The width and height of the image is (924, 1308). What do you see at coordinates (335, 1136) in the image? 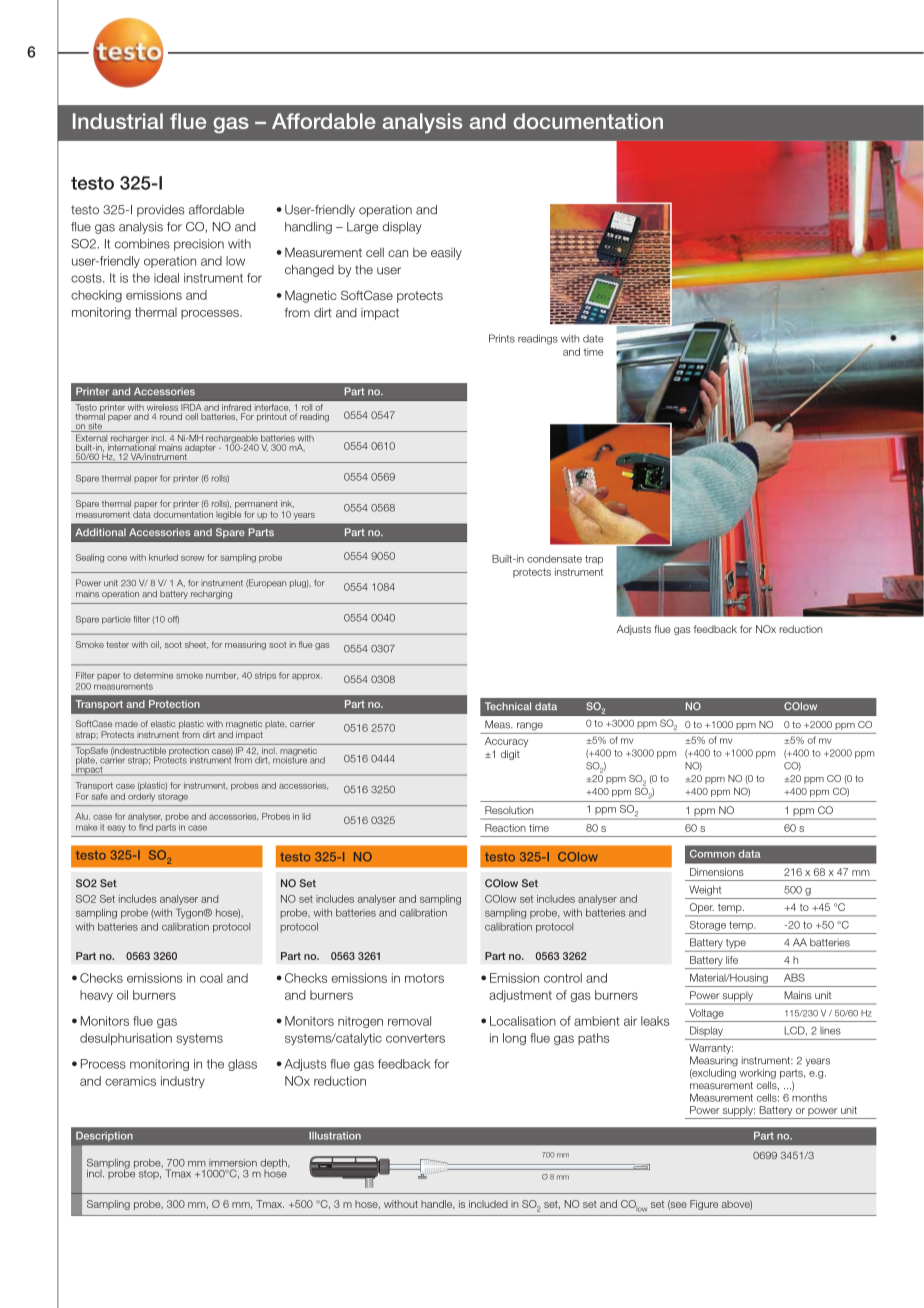
I see `Illustration` at bounding box center [335, 1136].
